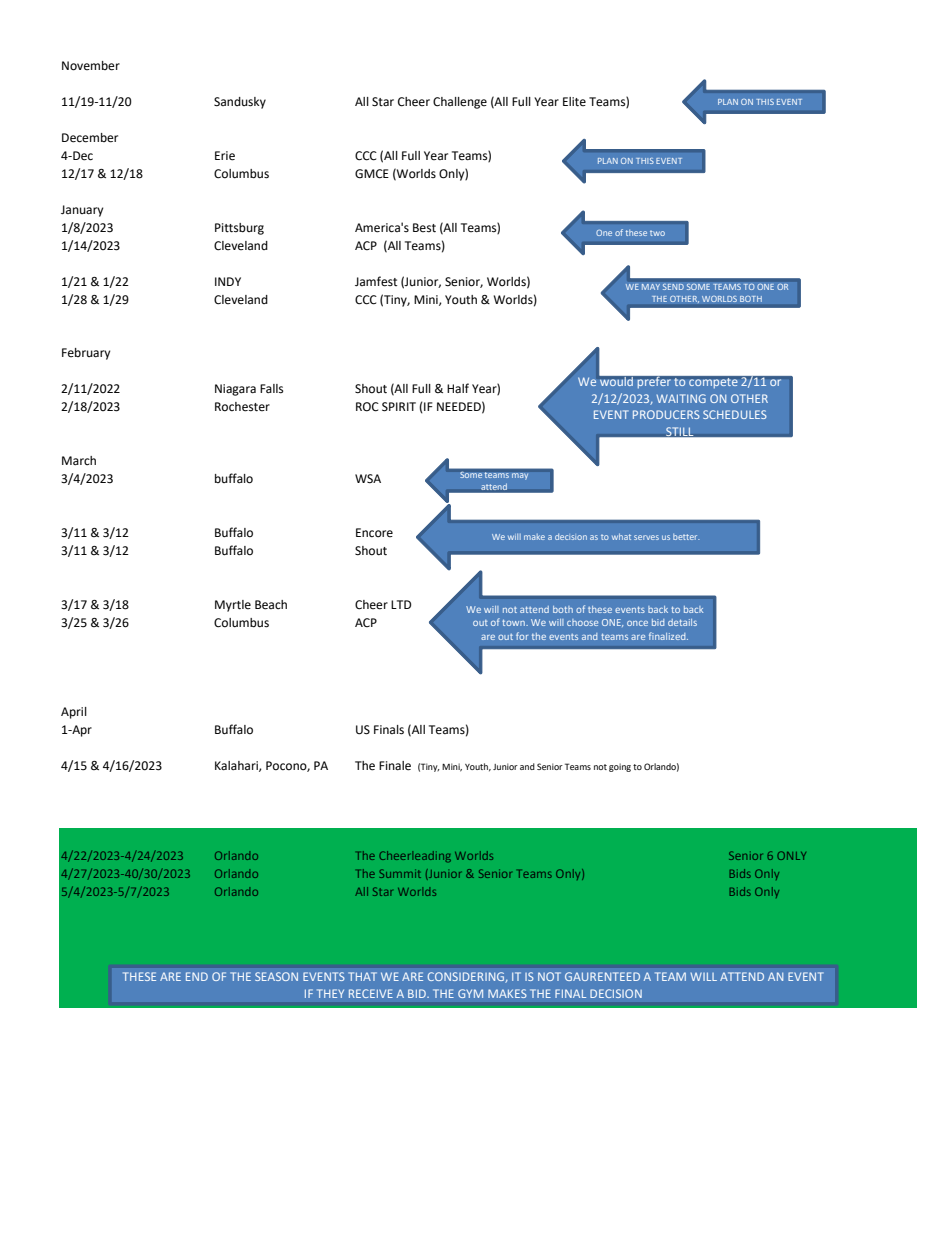 This screenshot has width=952, height=1233. Describe the element at coordinates (646, 537) in the screenshot. I see `serves` at that location.
